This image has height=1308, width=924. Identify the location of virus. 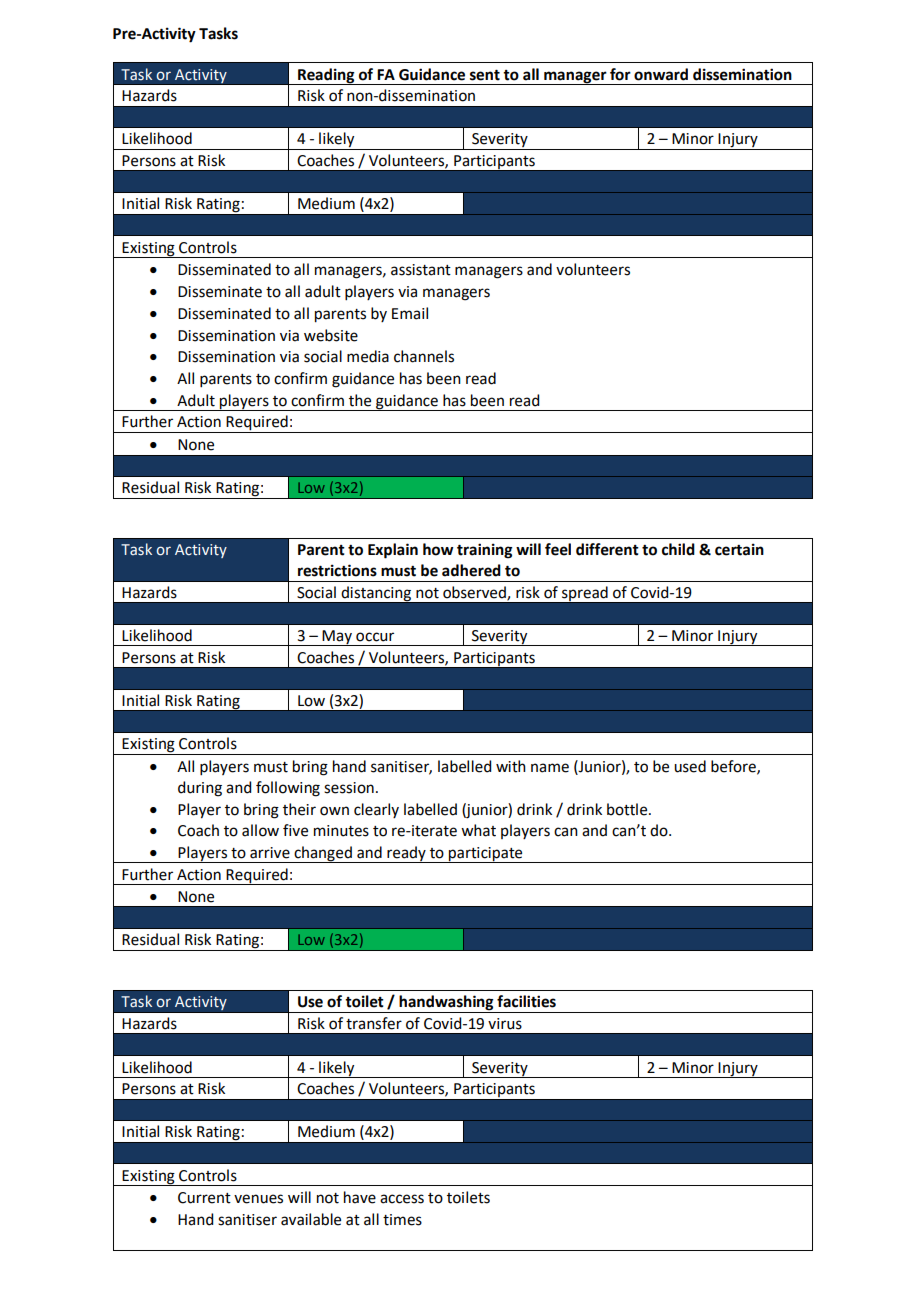
(505, 1024).
